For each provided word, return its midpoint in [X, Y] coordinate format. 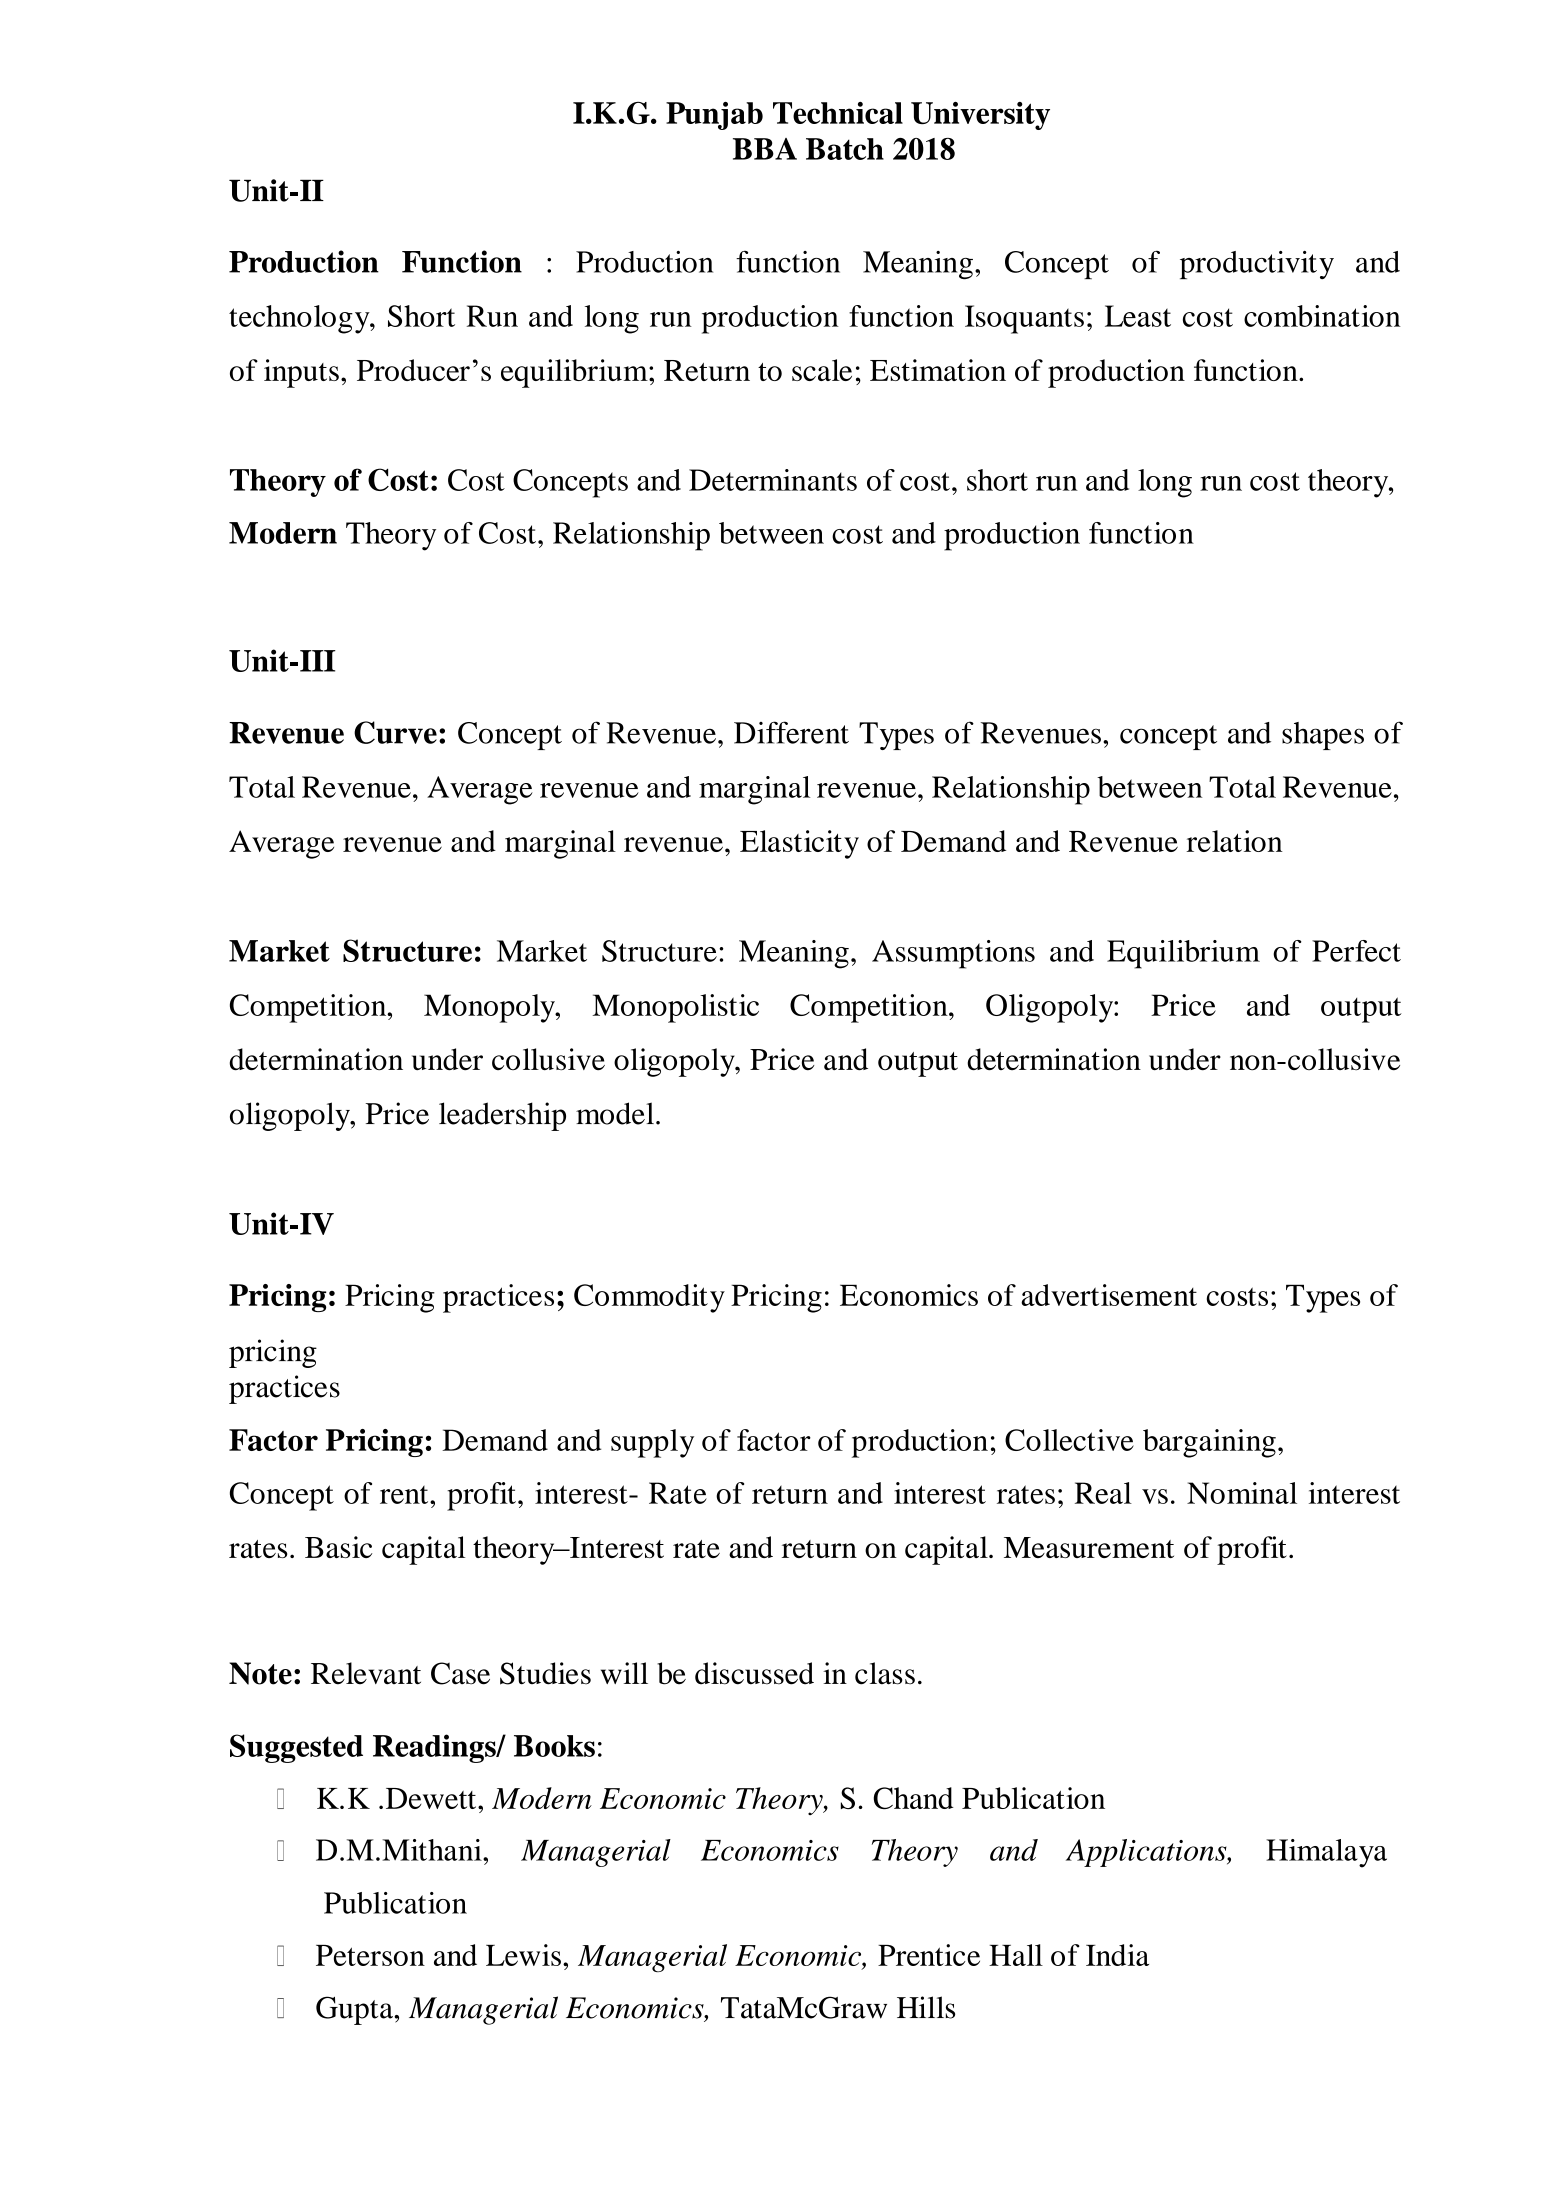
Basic [338, 1547]
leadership [502, 1116]
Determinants [773, 480]
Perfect [1356, 951]
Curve [395, 732]
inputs [301, 373]
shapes [1323, 736]
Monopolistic [675, 1008]
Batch [845, 149]
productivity [1257, 265]
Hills [926, 2007]
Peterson [370, 1955]
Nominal [1242, 1493]
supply [652, 1443]
